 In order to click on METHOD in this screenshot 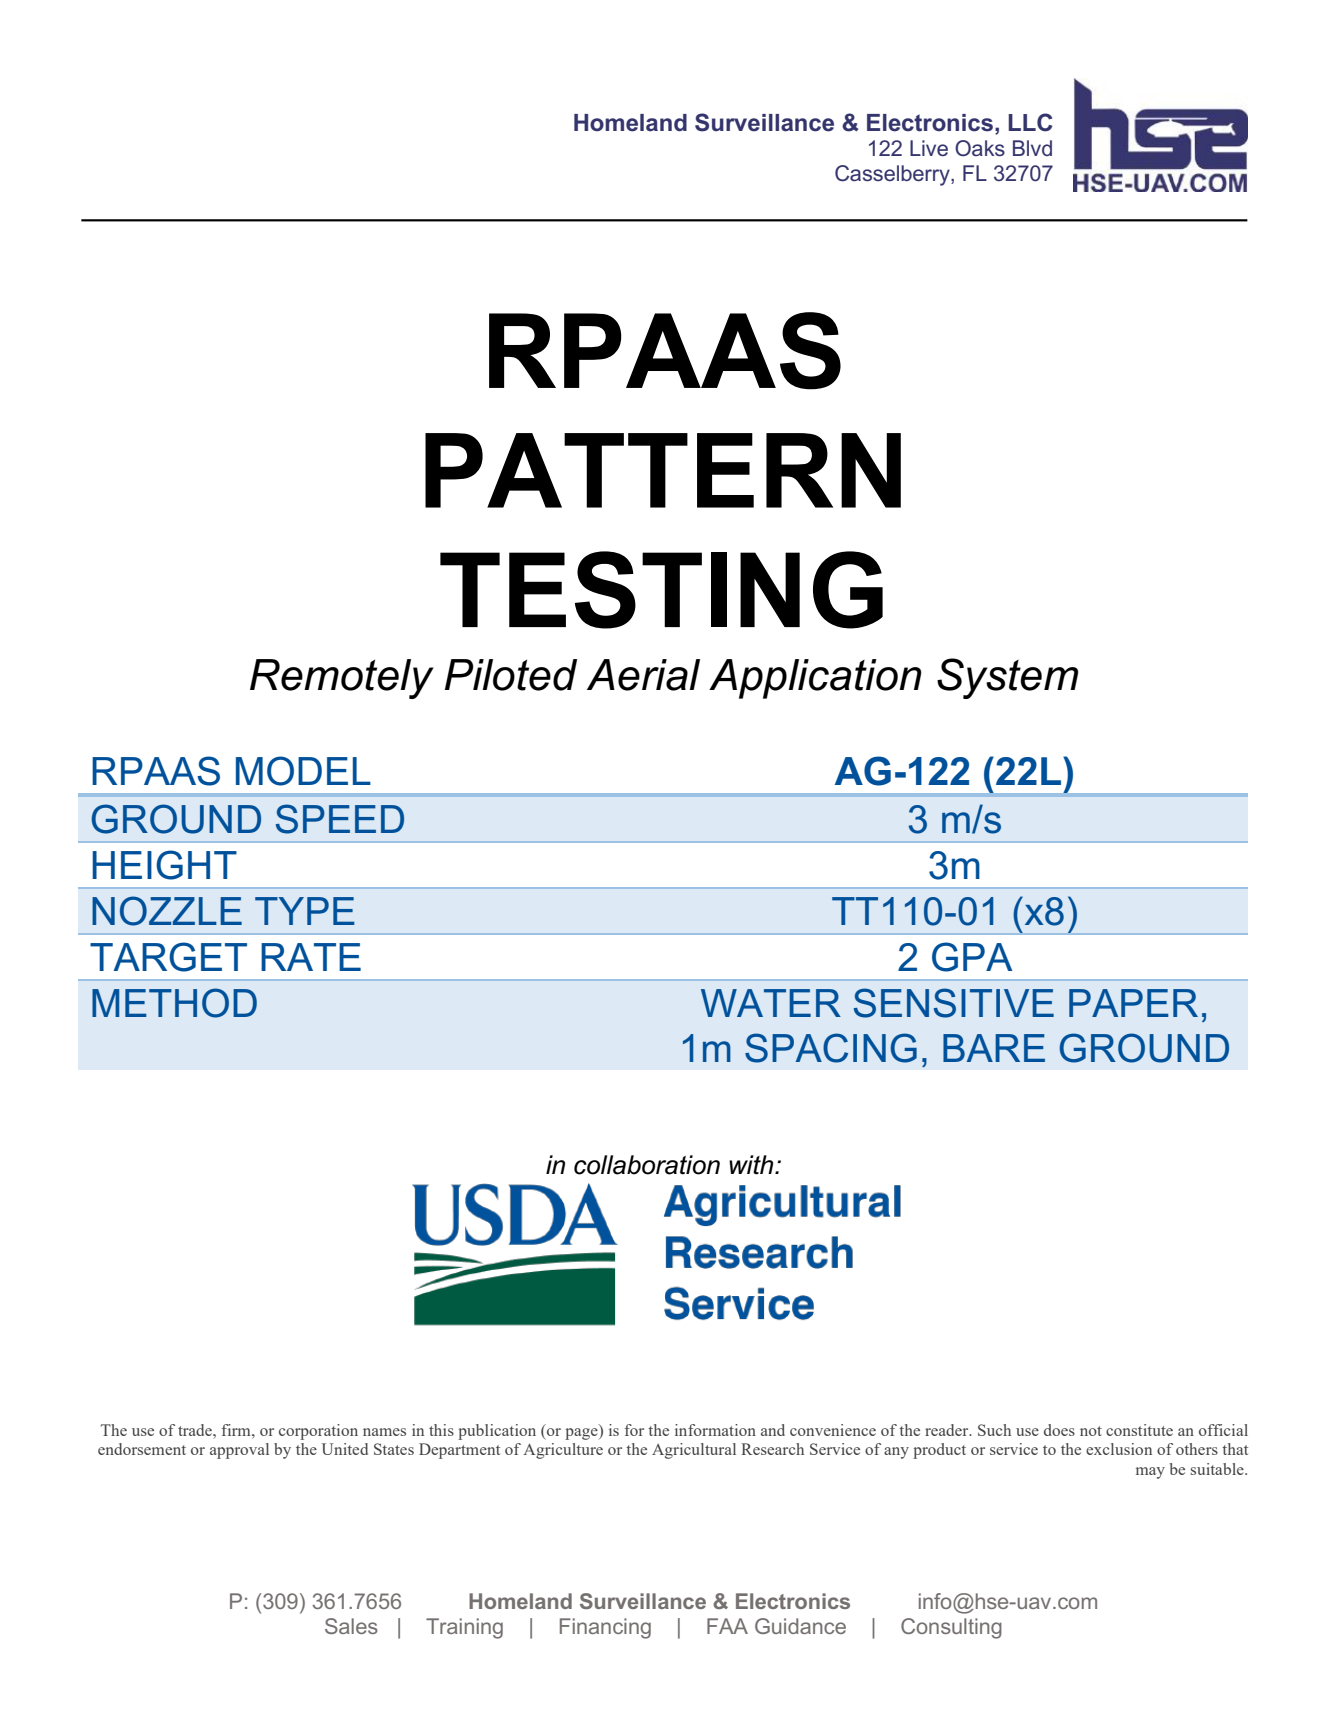, I will do `click(174, 1003)`.
